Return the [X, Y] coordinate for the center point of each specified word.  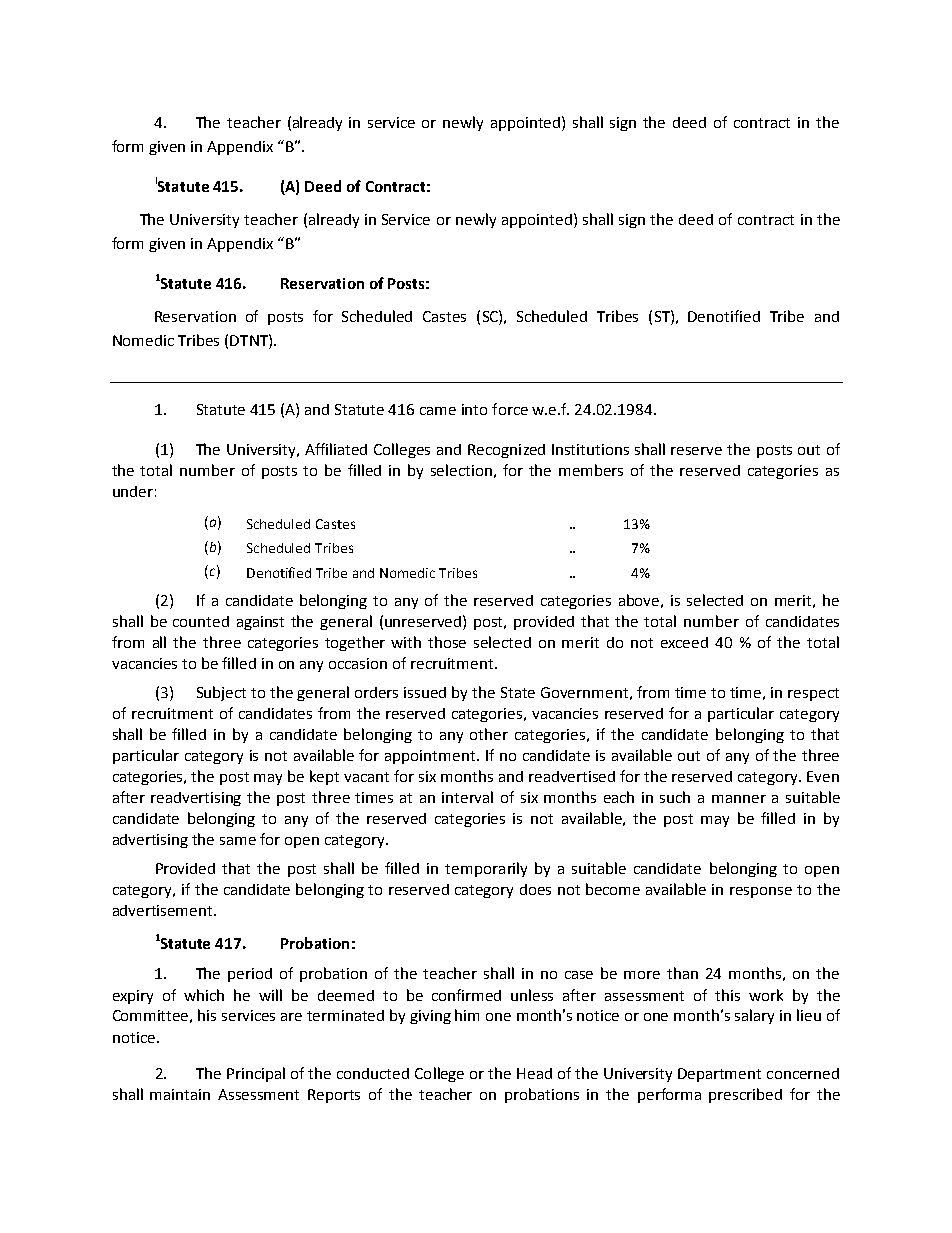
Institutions [590, 449]
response [761, 892]
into [474, 409]
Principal [256, 1074]
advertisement [164, 910]
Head [534, 1073]
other [489, 734]
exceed [684, 642]
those [447, 642]
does [535, 889]
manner [739, 799]
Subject [221, 693]
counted [201, 621]
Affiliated [336, 449]
